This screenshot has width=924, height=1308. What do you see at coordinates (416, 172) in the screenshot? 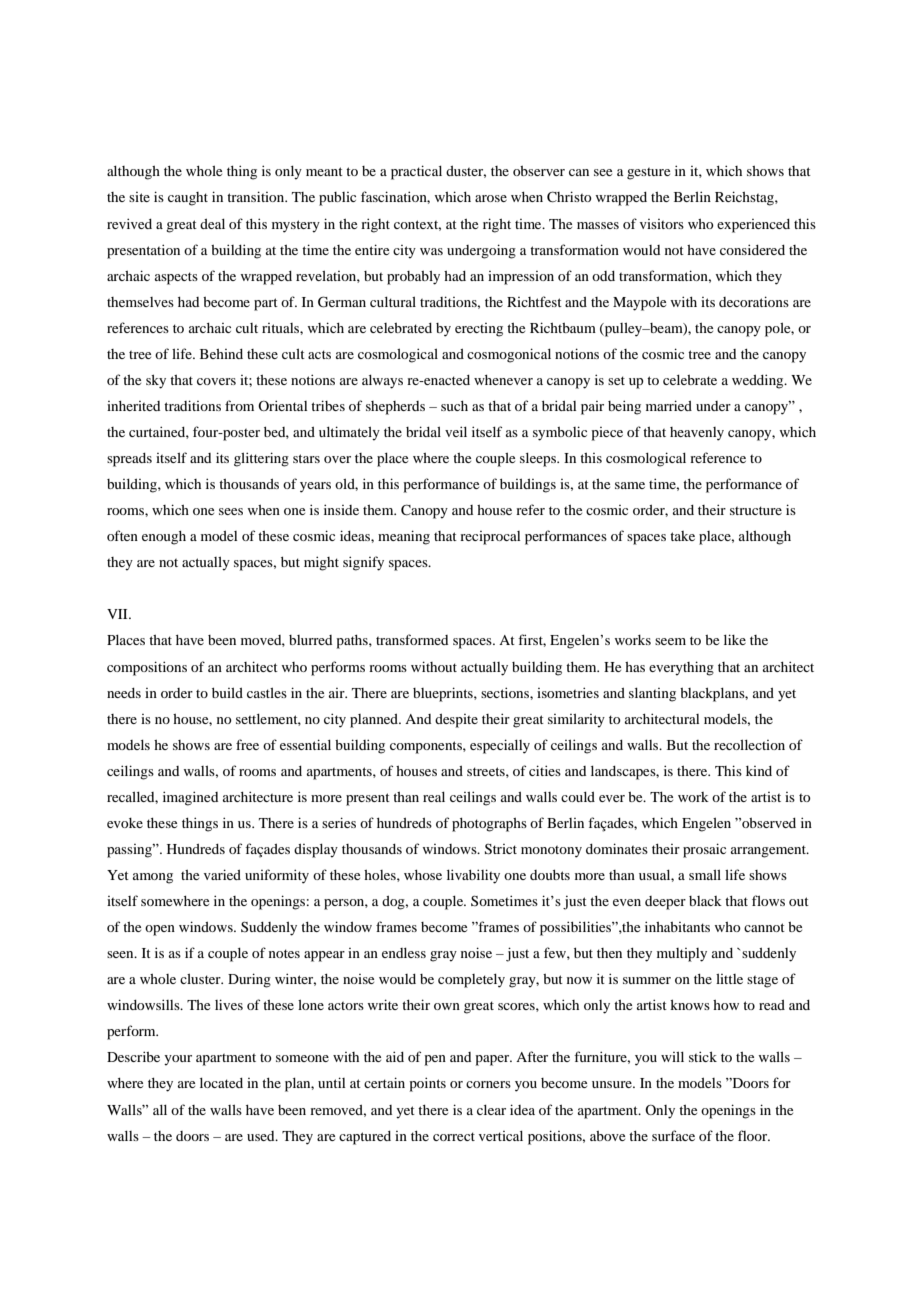
I see `practical` at bounding box center [416, 172].
